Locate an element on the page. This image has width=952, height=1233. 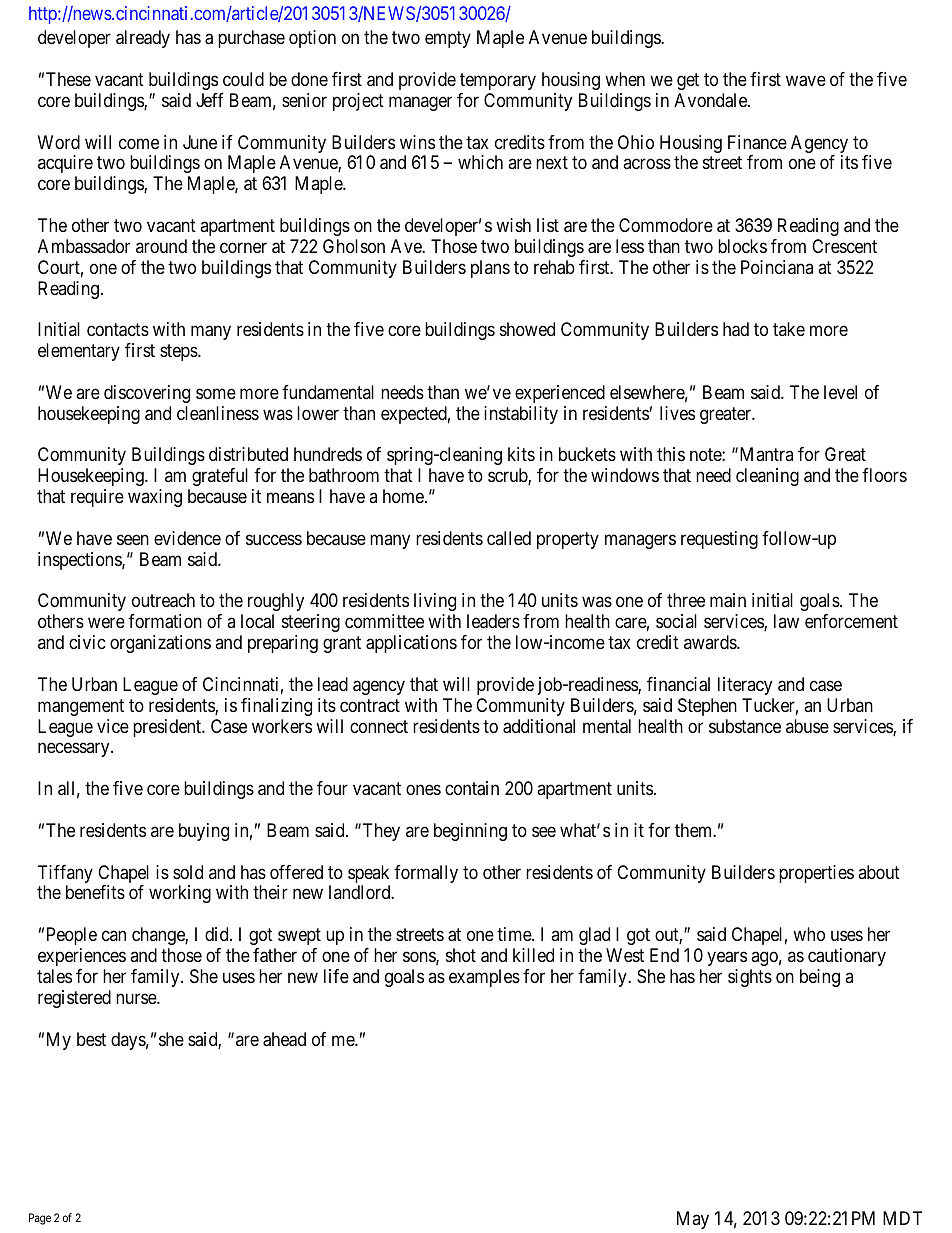
who is located at coordinates (809, 934).
